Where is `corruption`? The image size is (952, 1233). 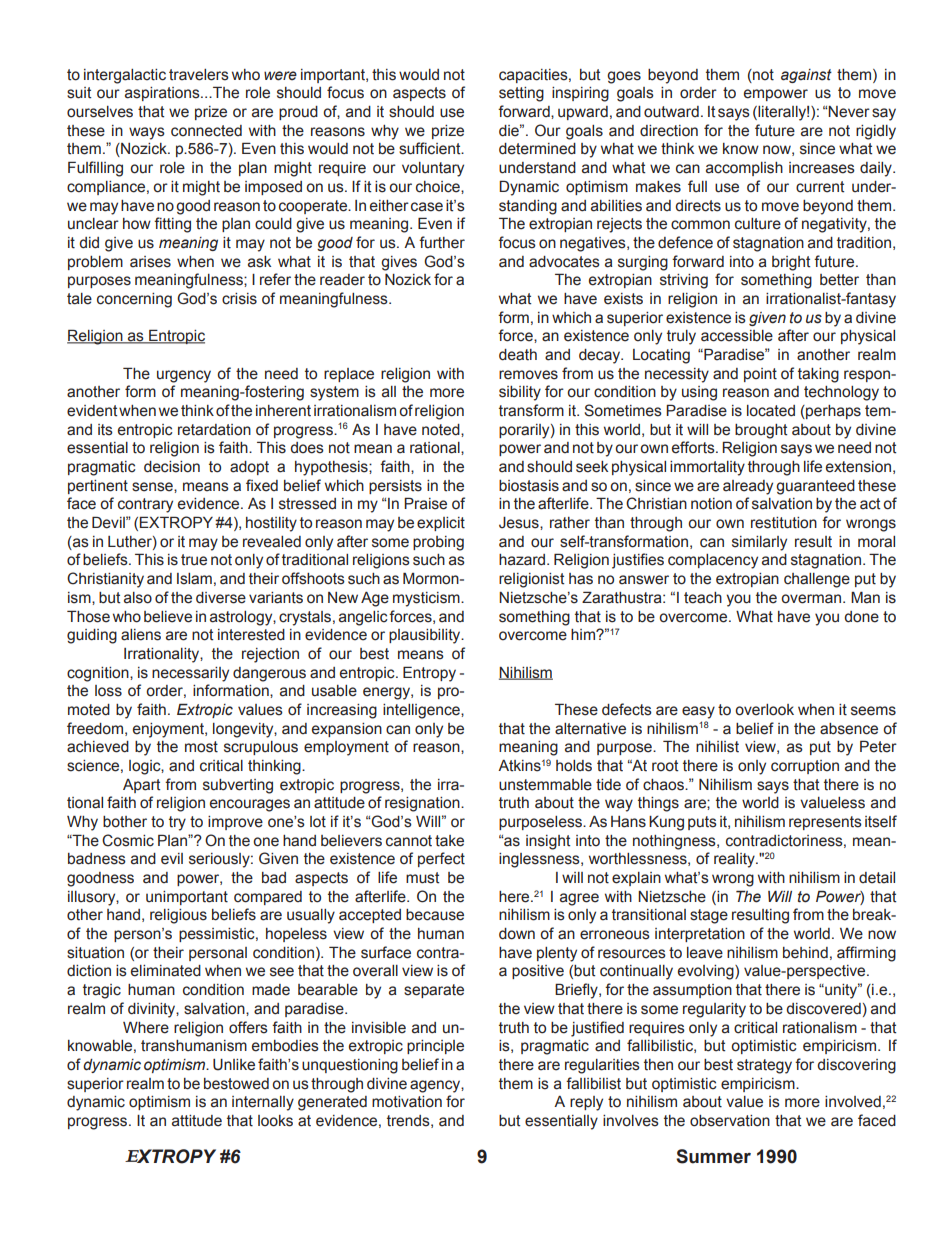
corruption is located at coordinates (805, 767).
